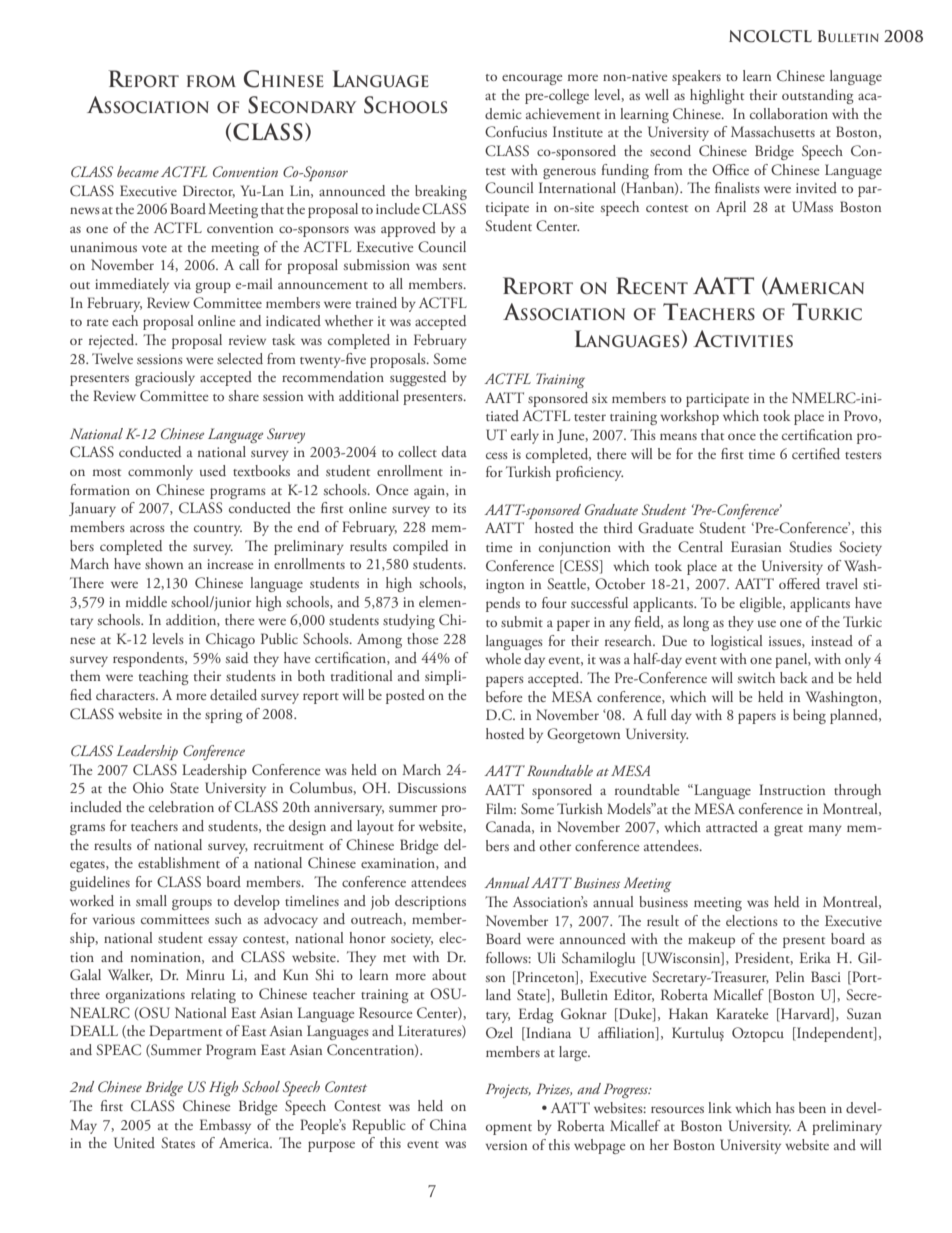 The height and width of the screenshot is (1233, 952). Describe the element at coordinates (522, 621) in the screenshot. I see `submit` at that location.
